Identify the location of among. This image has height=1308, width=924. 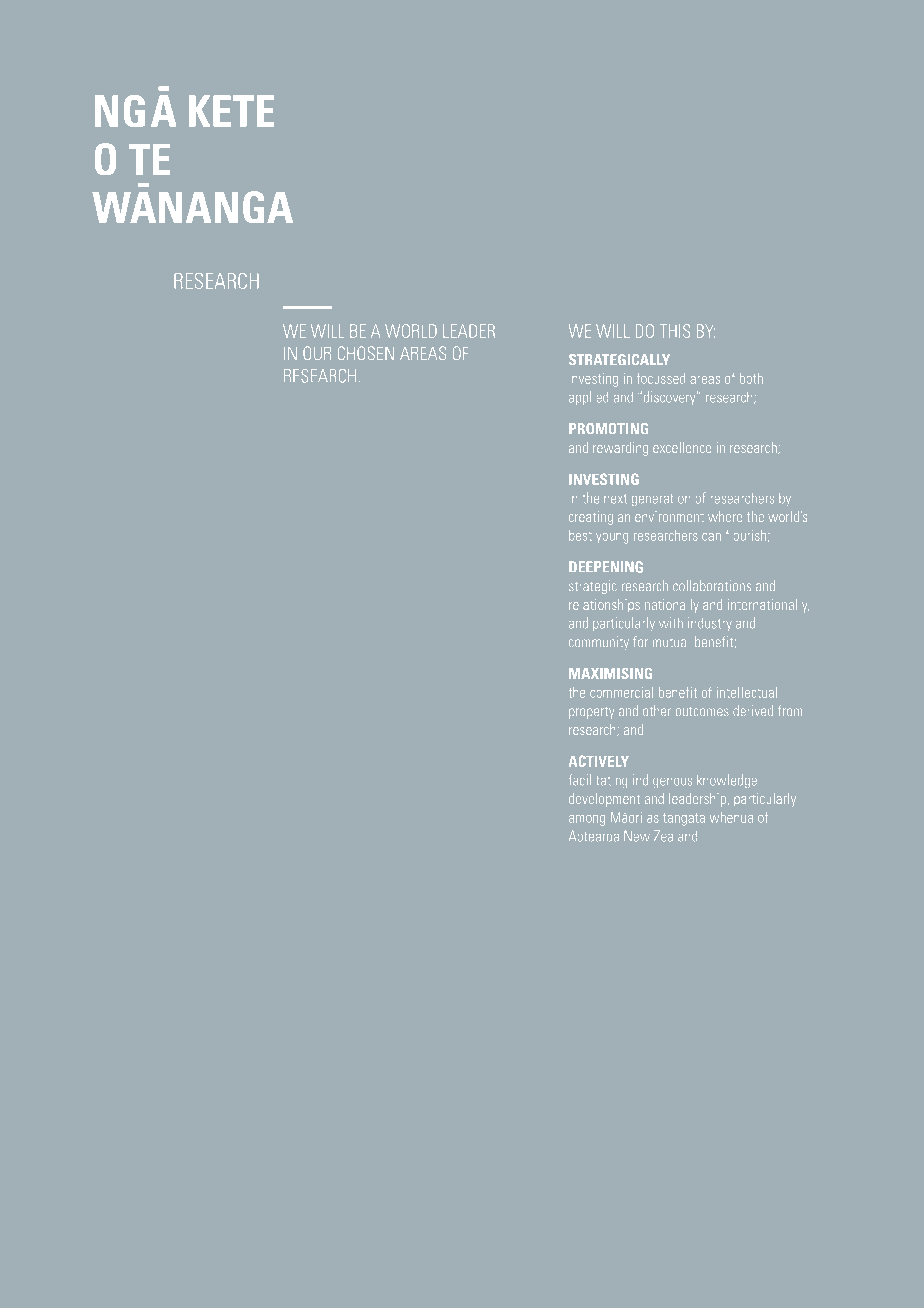
(587, 820).
